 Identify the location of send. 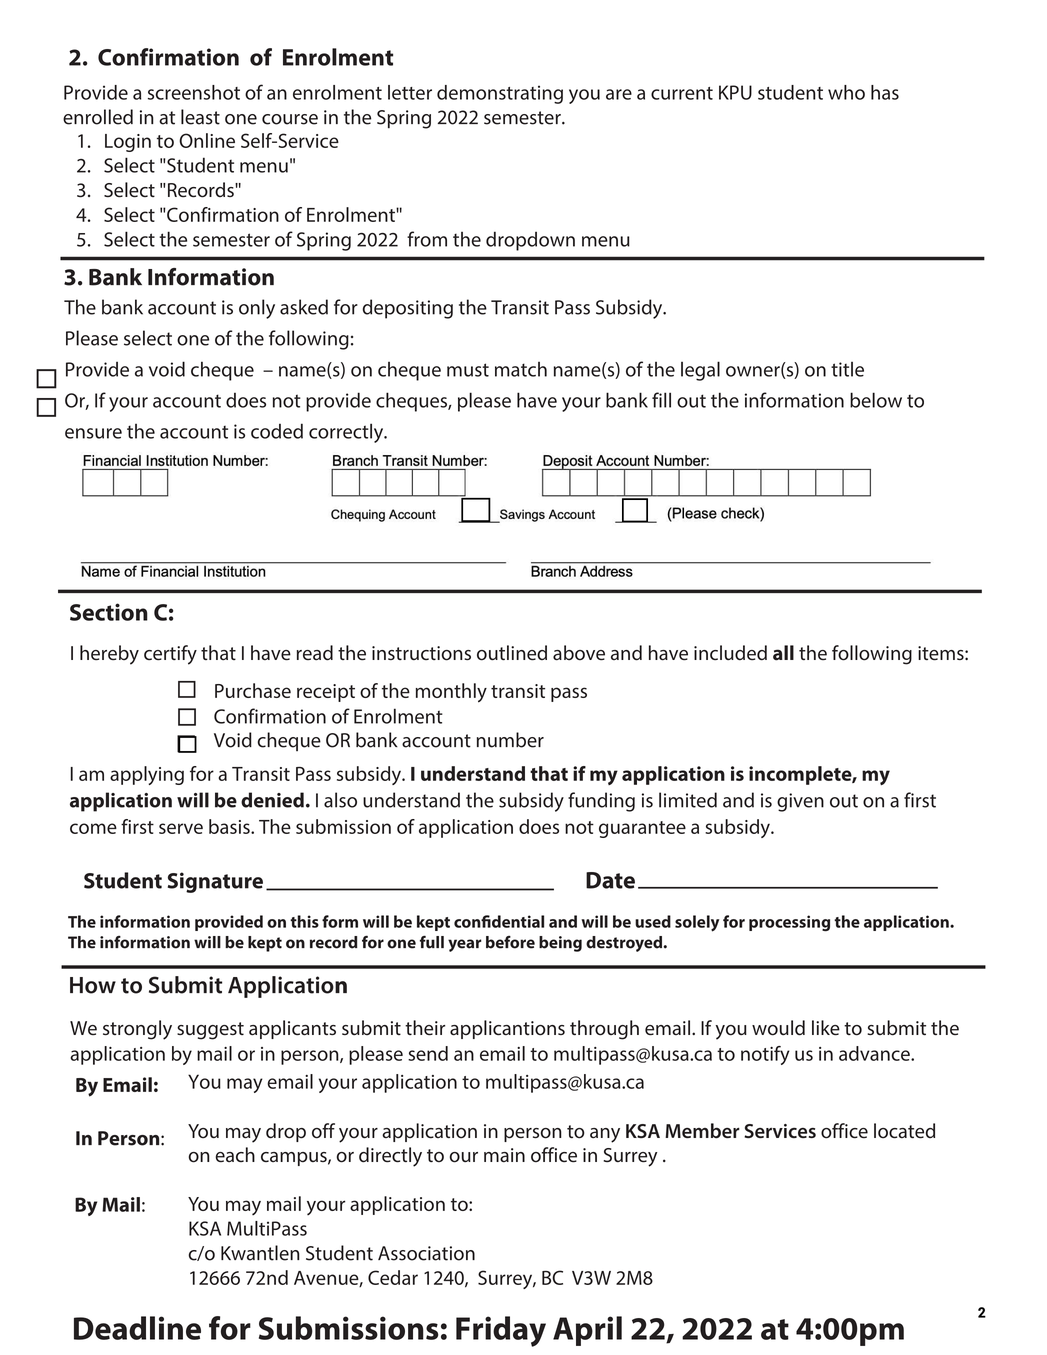
(428, 1053).
